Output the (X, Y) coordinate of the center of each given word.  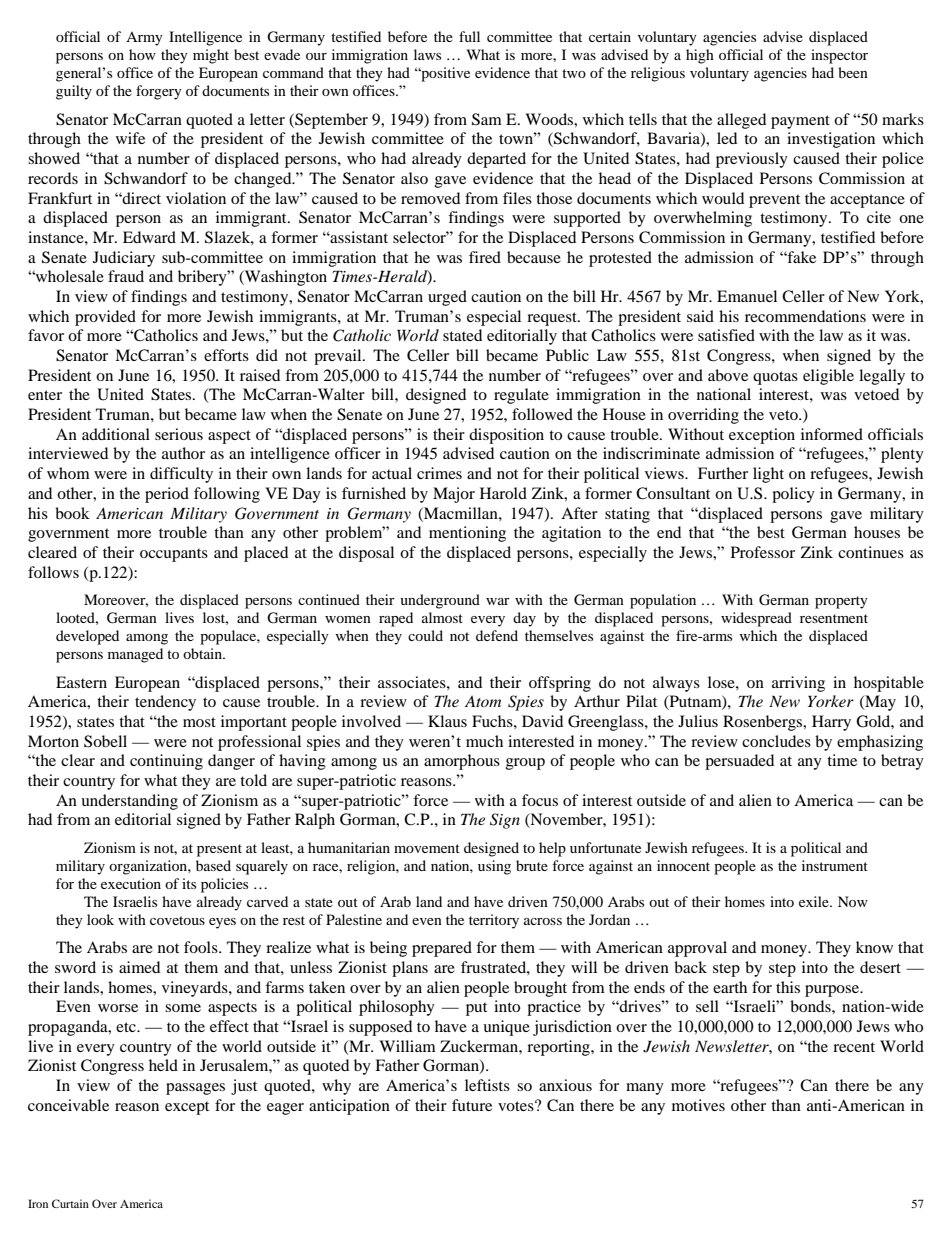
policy (793, 495)
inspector (839, 56)
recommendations (805, 316)
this (788, 987)
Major (454, 495)
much (484, 741)
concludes (776, 741)
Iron (38, 1203)
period (167, 495)
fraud (126, 276)
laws (427, 54)
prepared (442, 949)
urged (447, 298)
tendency (165, 703)
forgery (159, 92)
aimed (139, 967)
